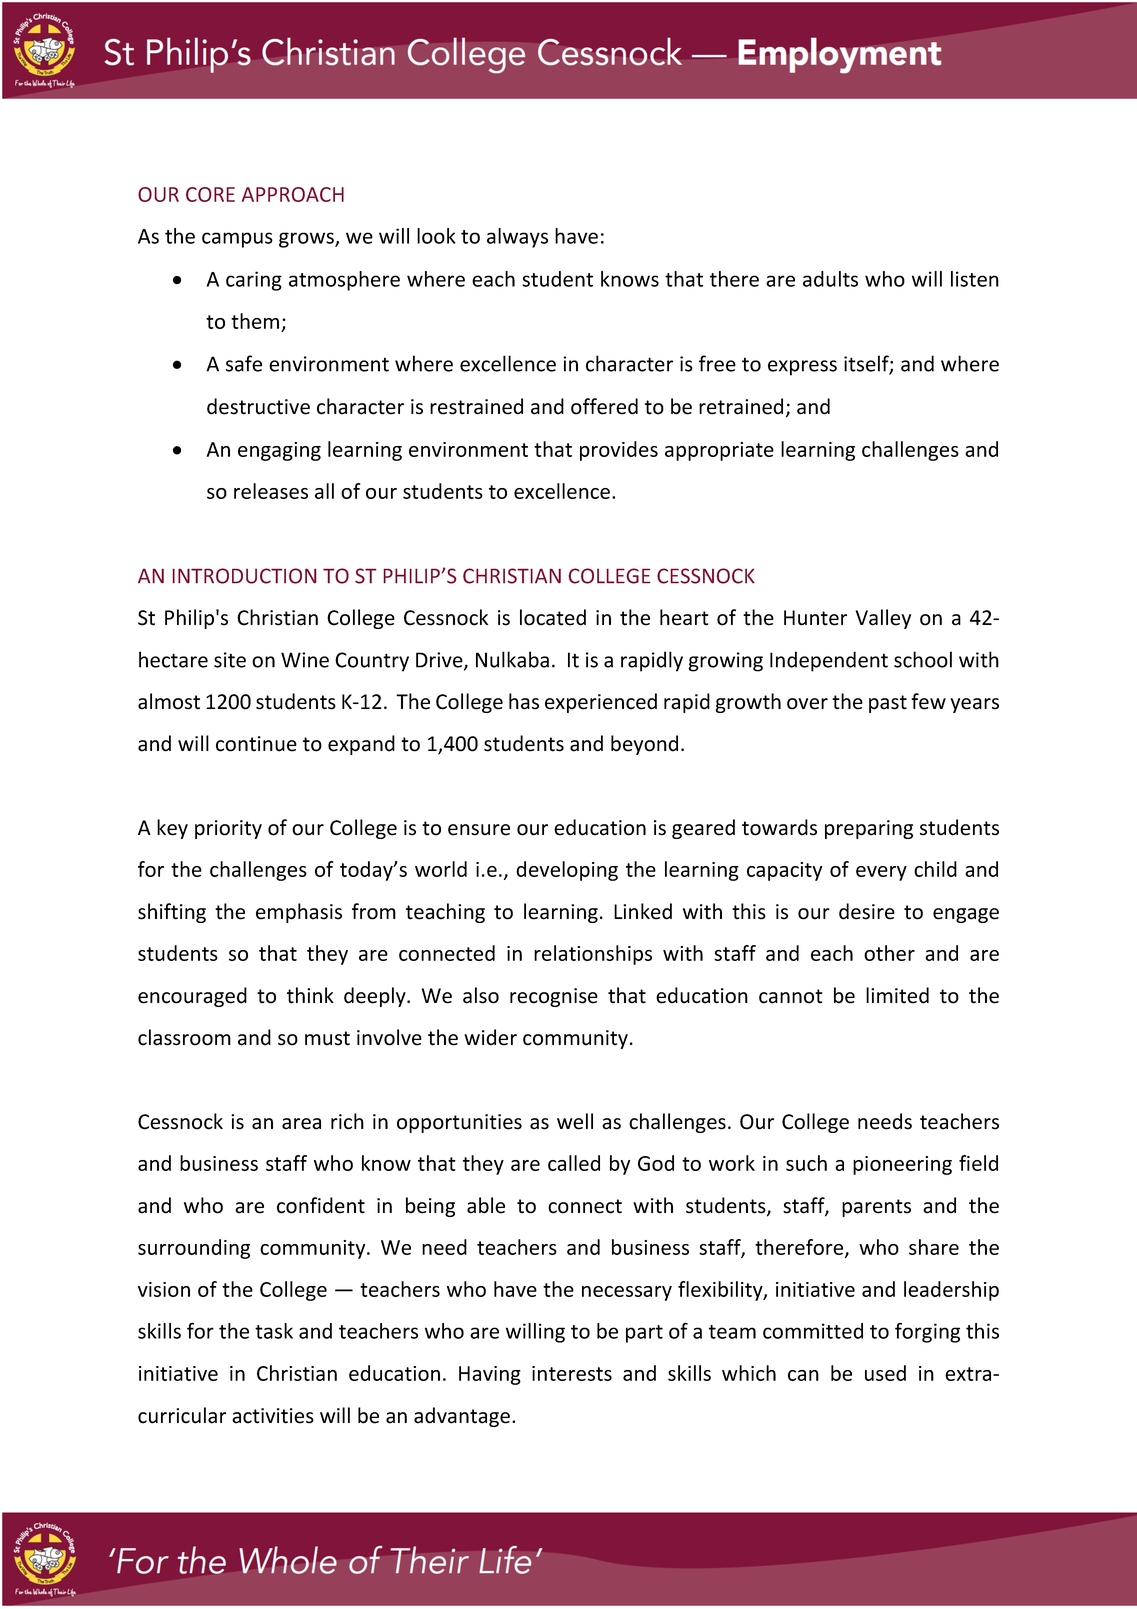  What do you see at coordinates (228, 829) in the screenshot?
I see `priority` at bounding box center [228, 829].
